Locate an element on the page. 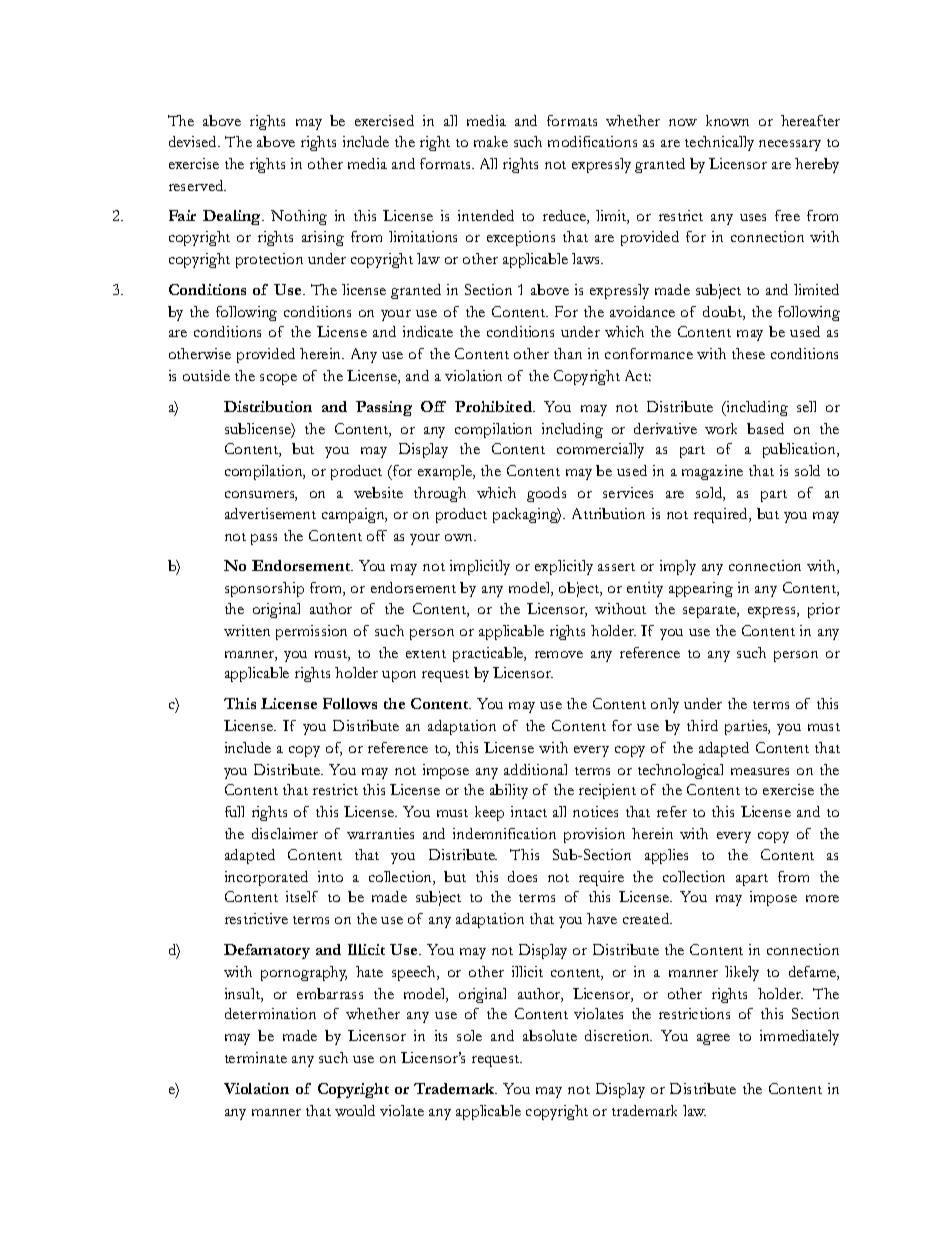  make is located at coordinates (491, 141).
